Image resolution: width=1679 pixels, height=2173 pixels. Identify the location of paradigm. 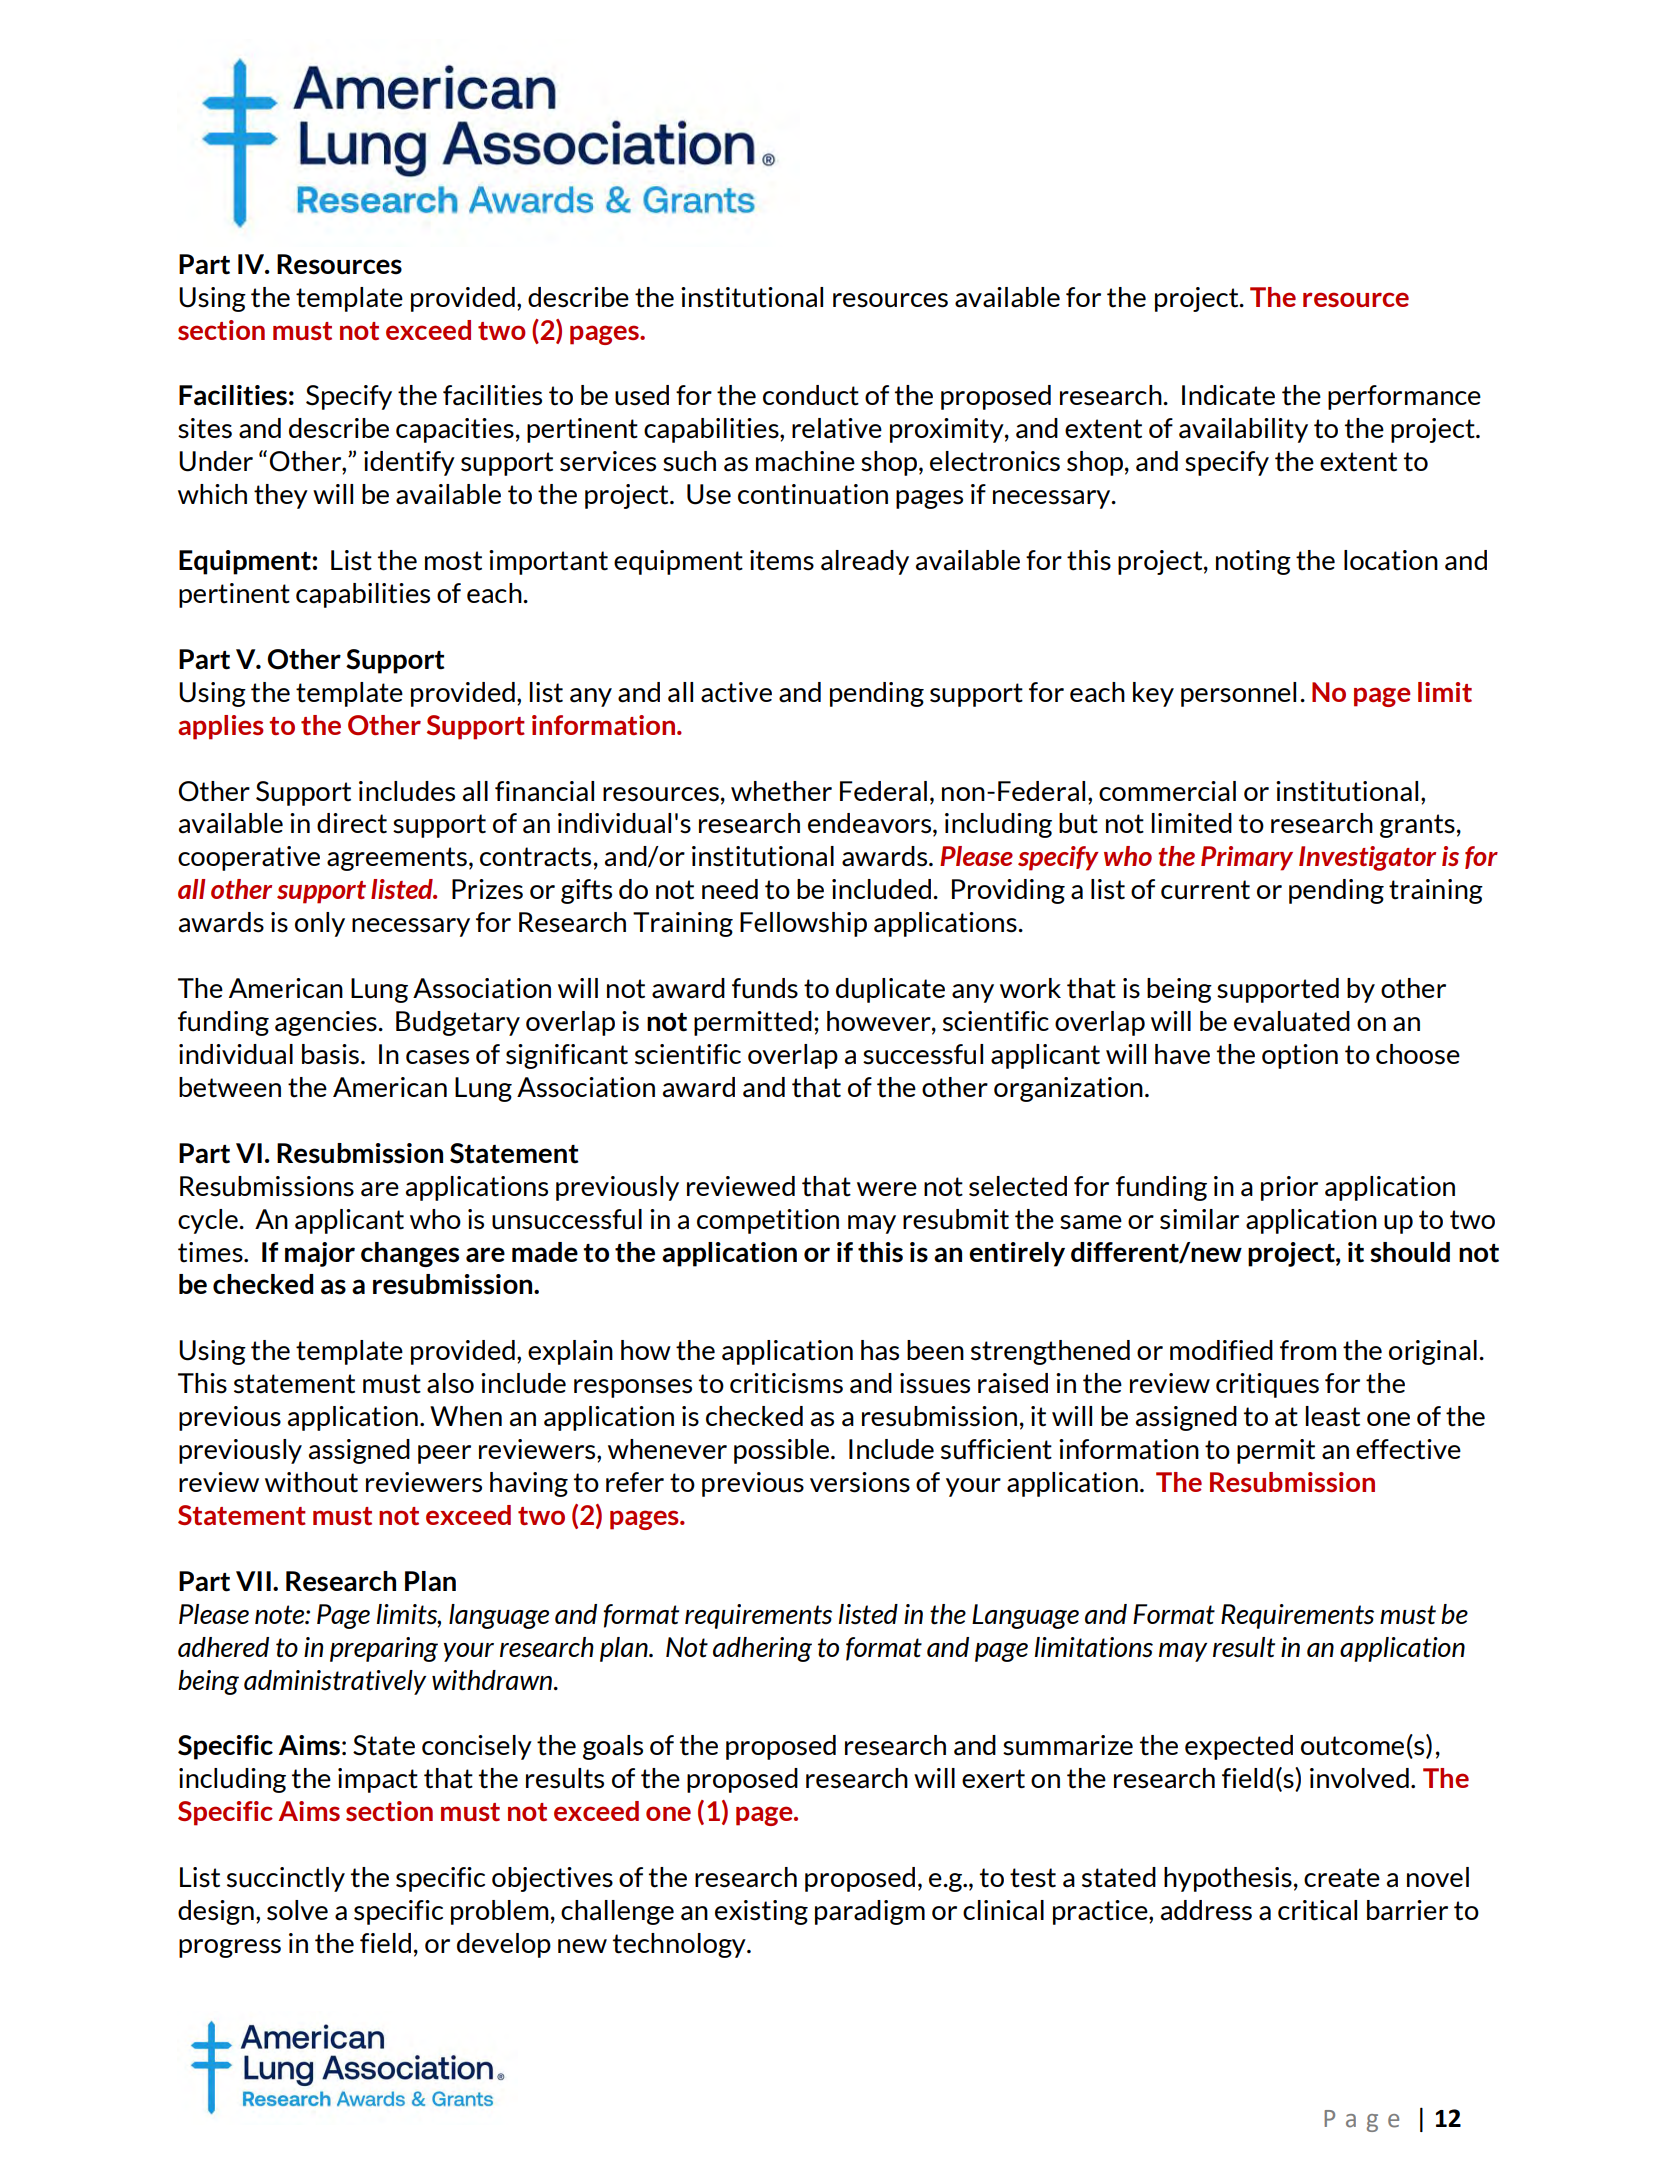
(870, 1912).
